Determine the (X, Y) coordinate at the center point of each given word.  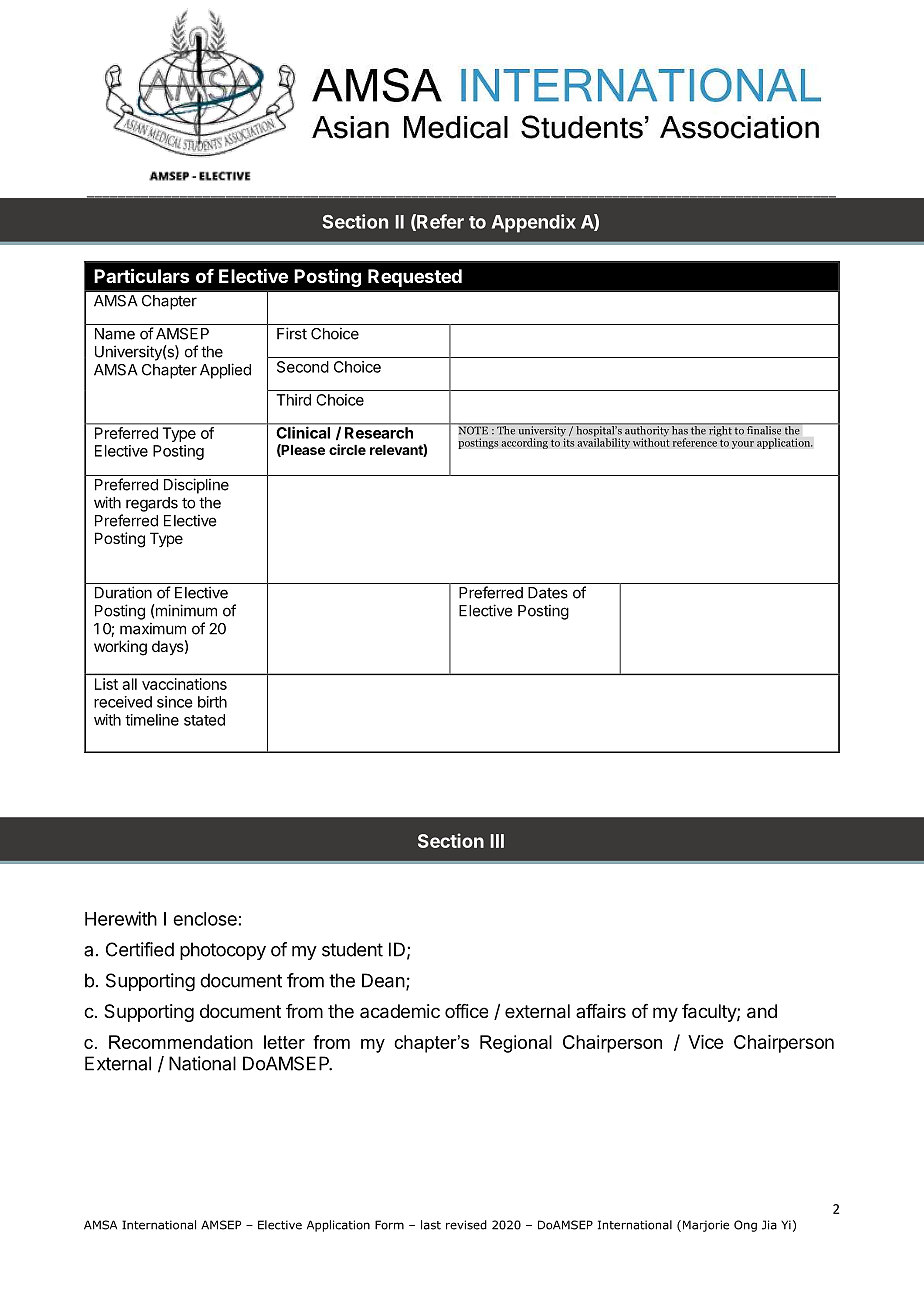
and (762, 1011)
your (743, 445)
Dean (383, 980)
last (431, 1225)
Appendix (534, 223)
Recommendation (181, 1042)
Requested (415, 278)
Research (379, 433)
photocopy (223, 951)
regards (152, 504)
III (497, 841)
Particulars (141, 275)
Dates (548, 593)
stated (204, 720)
